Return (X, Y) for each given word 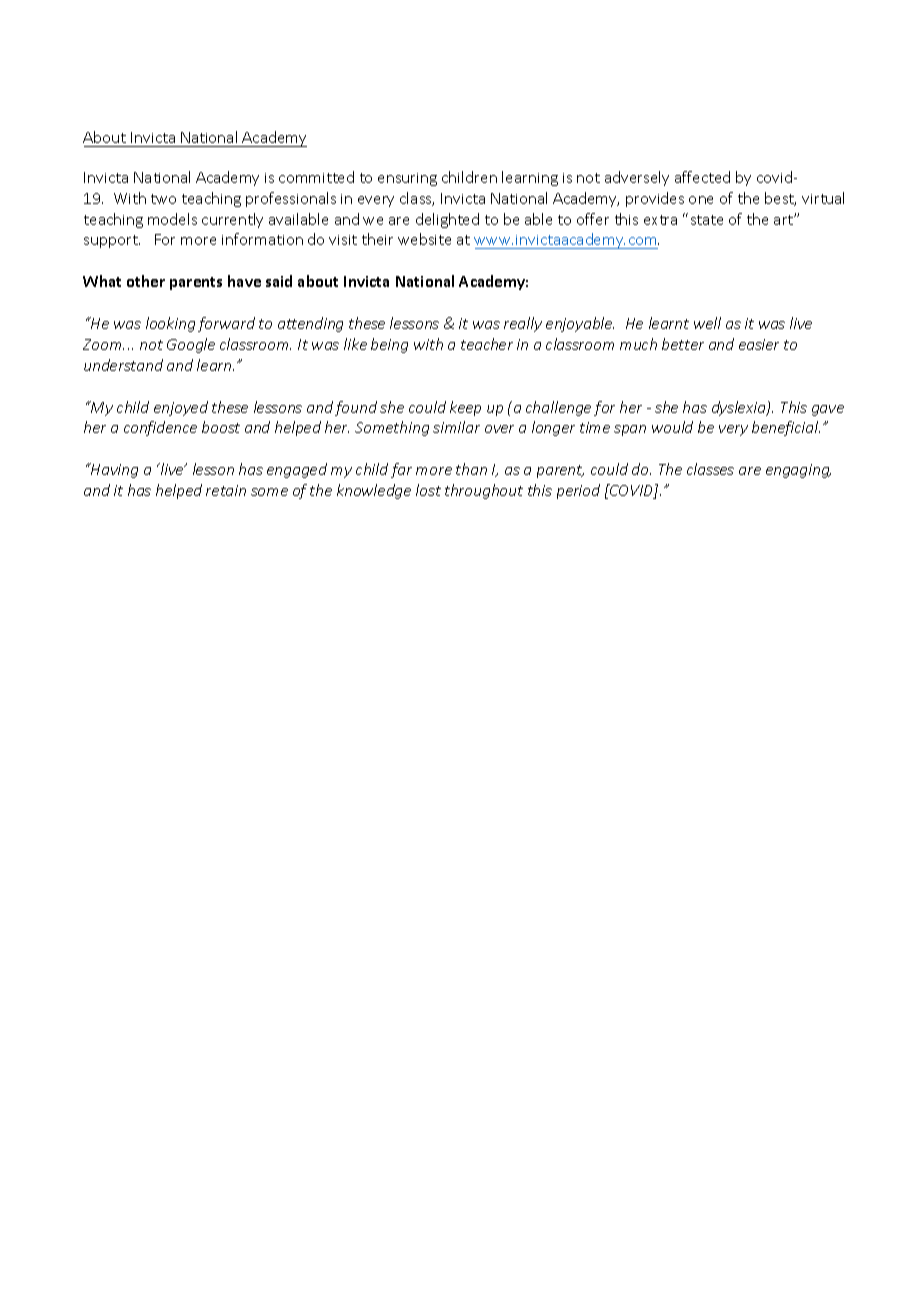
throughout (484, 491)
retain (226, 490)
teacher (487, 344)
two (163, 199)
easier (759, 344)
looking (170, 324)
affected (702, 177)
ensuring (407, 179)
